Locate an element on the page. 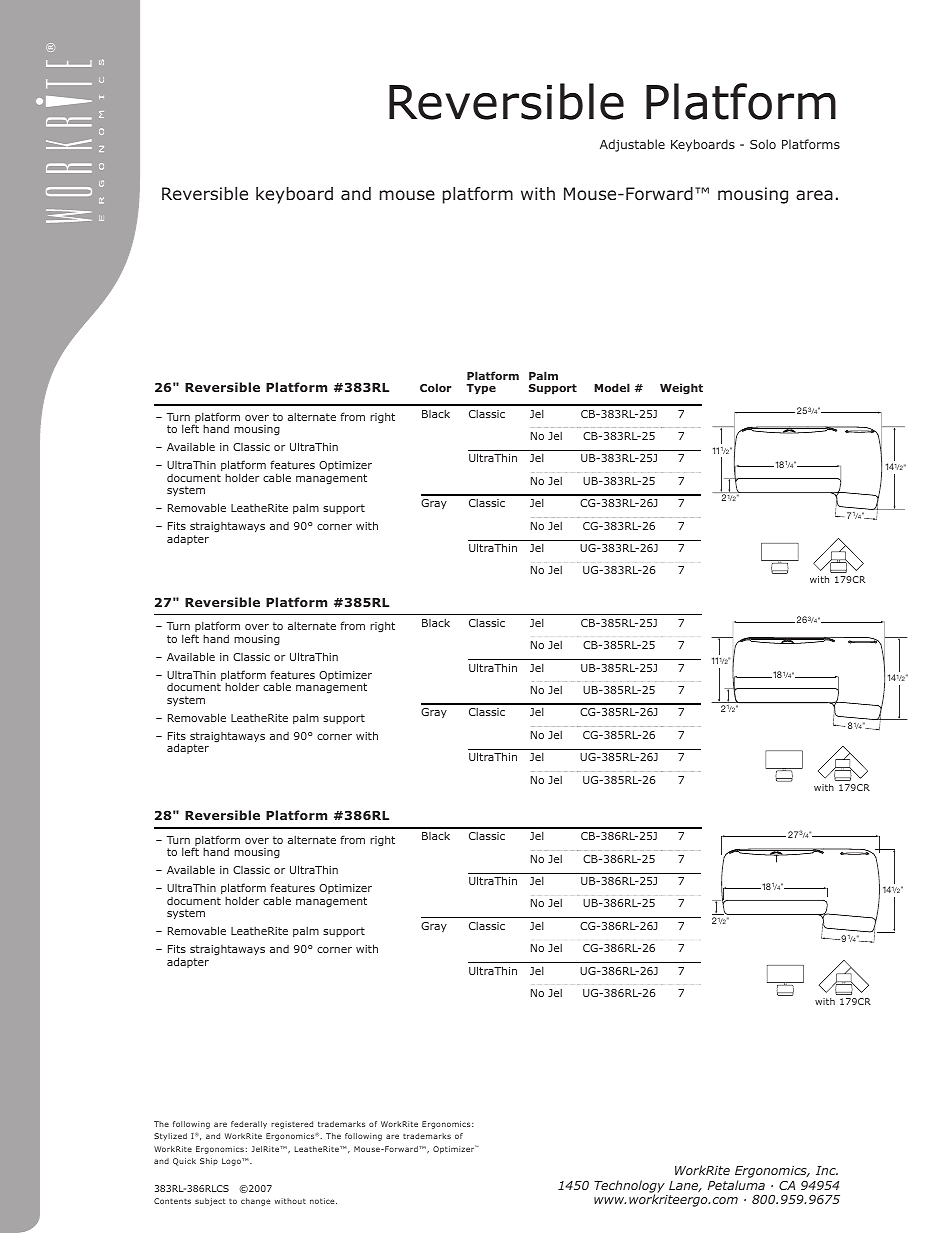 The image size is (952, 1233). Petaluma is located at coordinates (736, 1185).
